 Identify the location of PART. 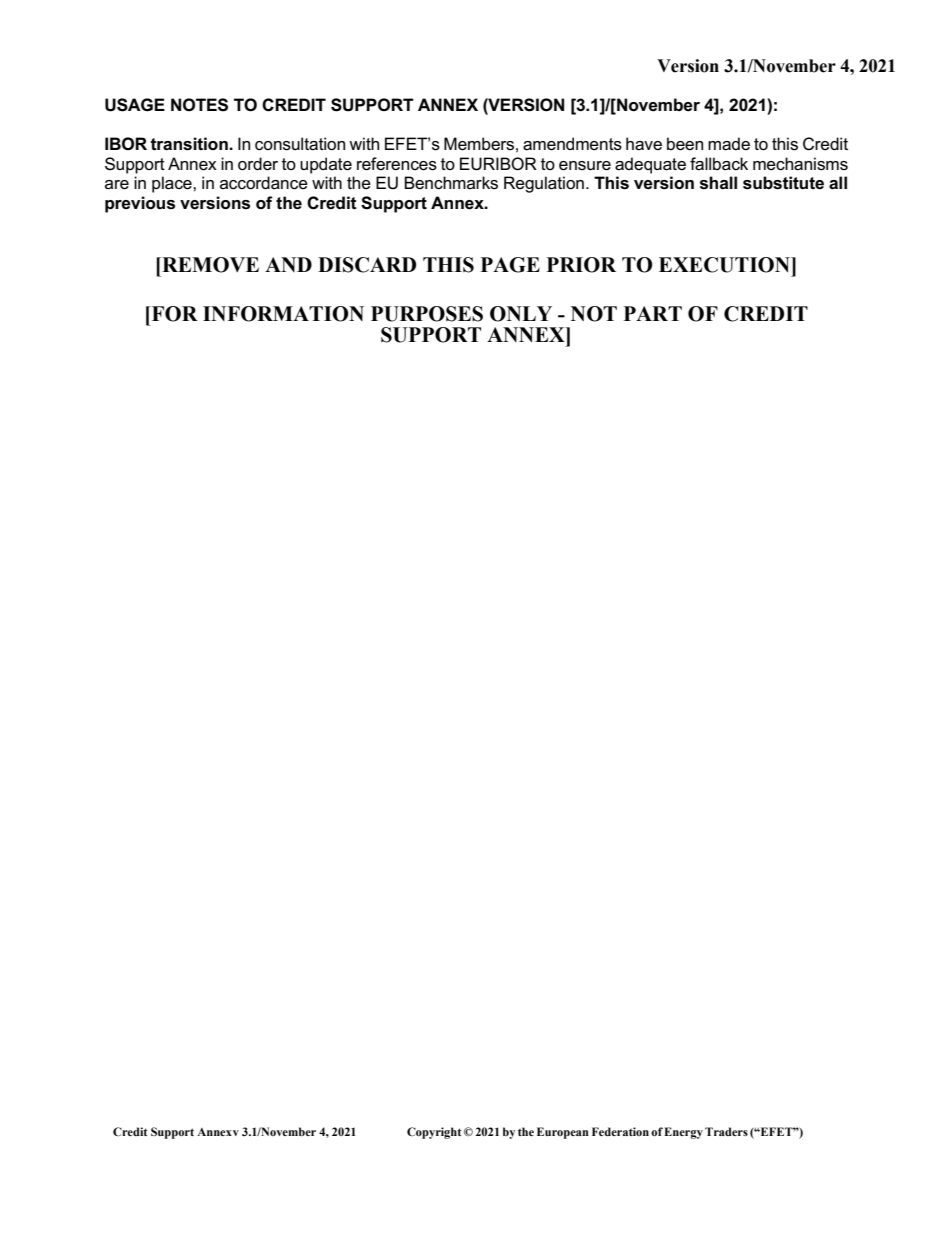
(653, 313).
